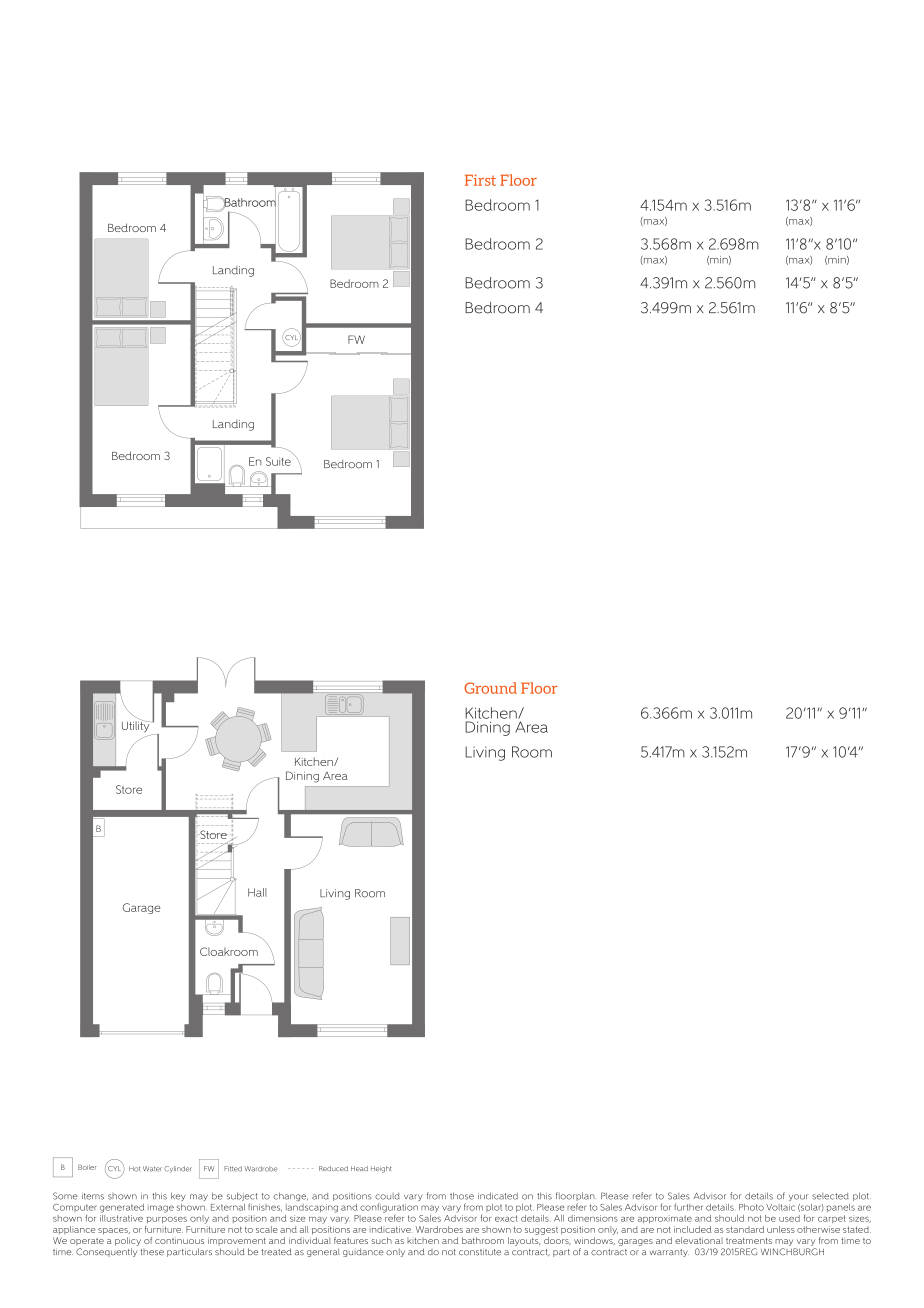 The height and width of the document is (1308, 924). I want to click on exact, so click(506, 1218).
